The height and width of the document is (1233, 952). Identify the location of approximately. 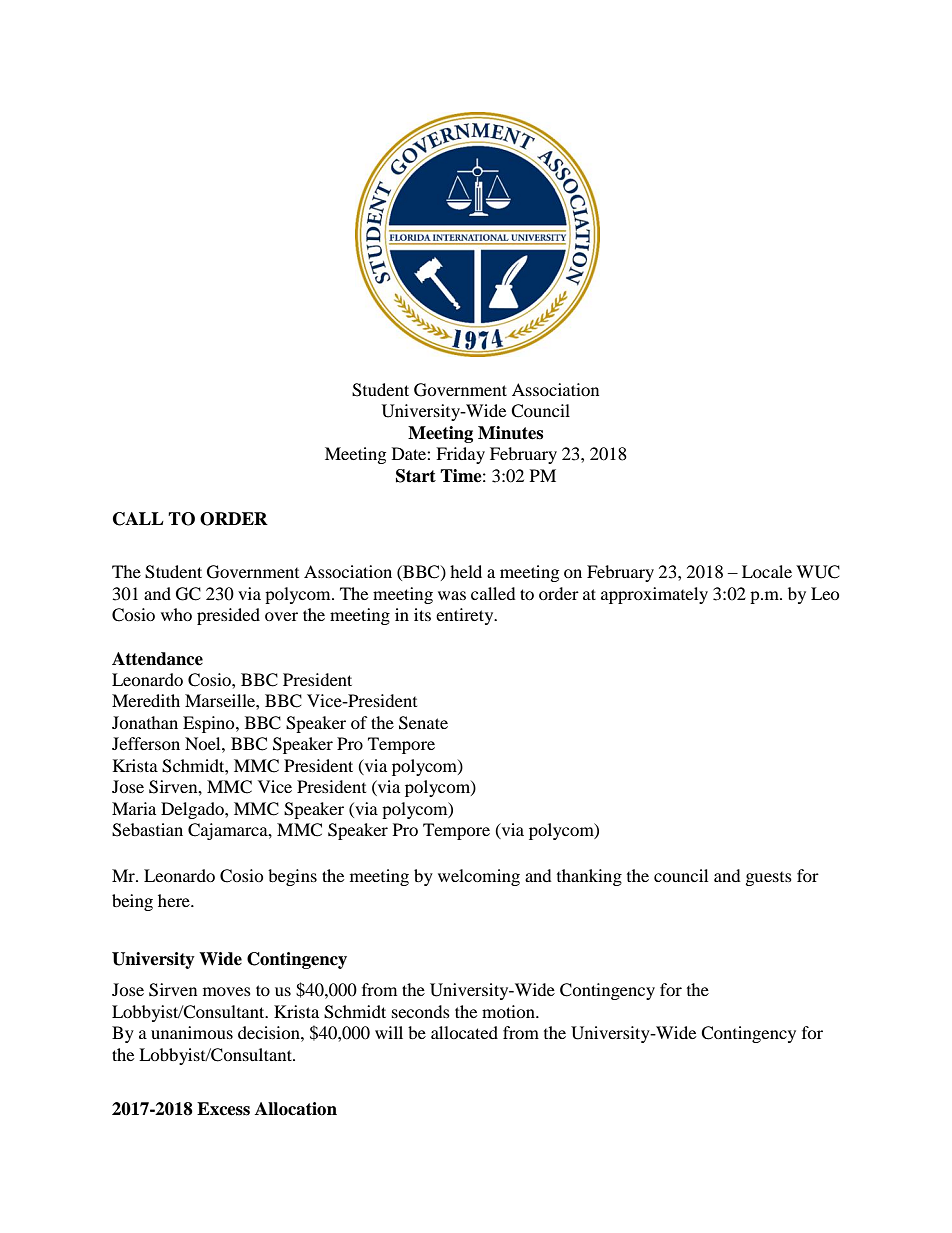
(654, 595).
